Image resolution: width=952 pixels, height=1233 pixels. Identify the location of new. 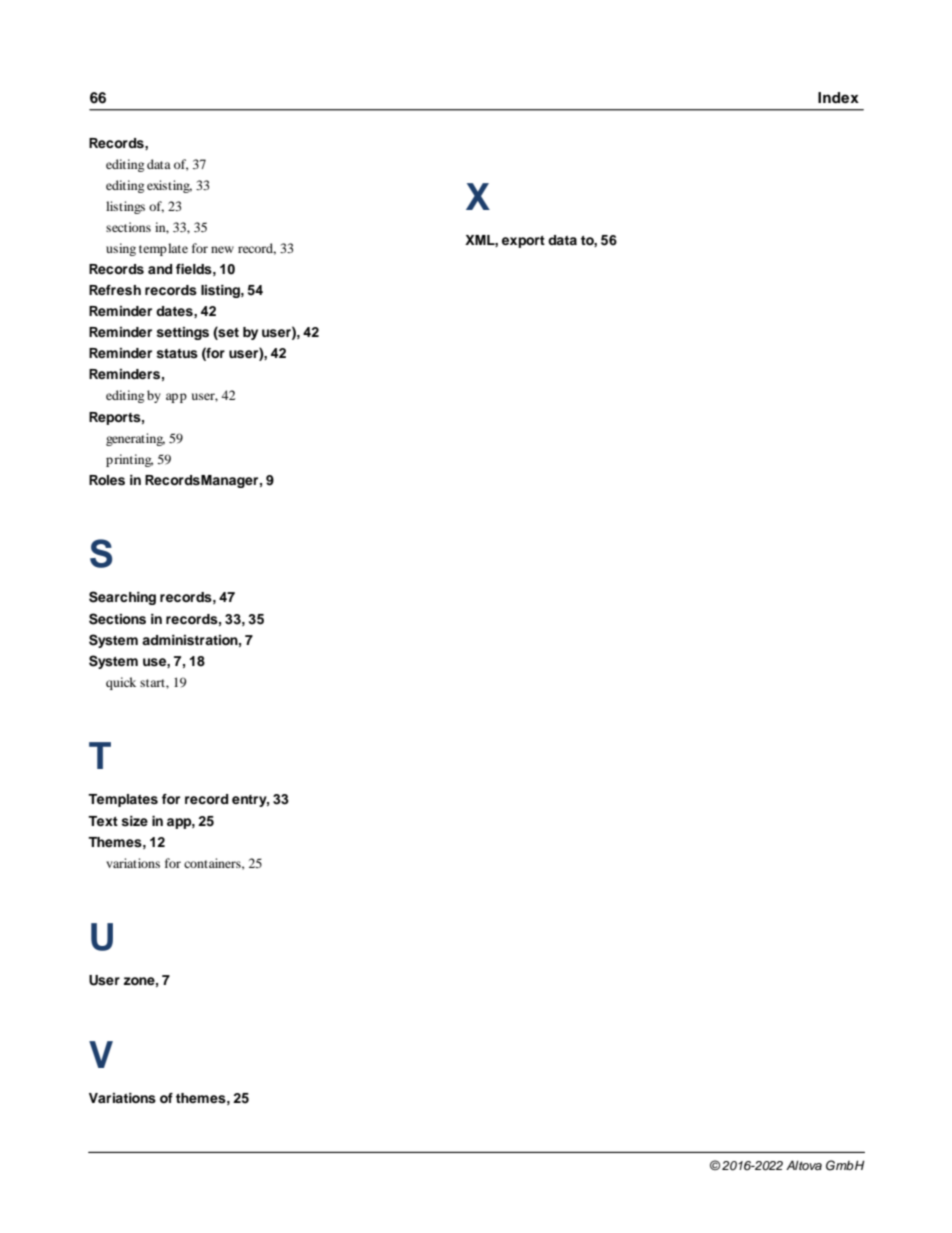
(222, 249).
